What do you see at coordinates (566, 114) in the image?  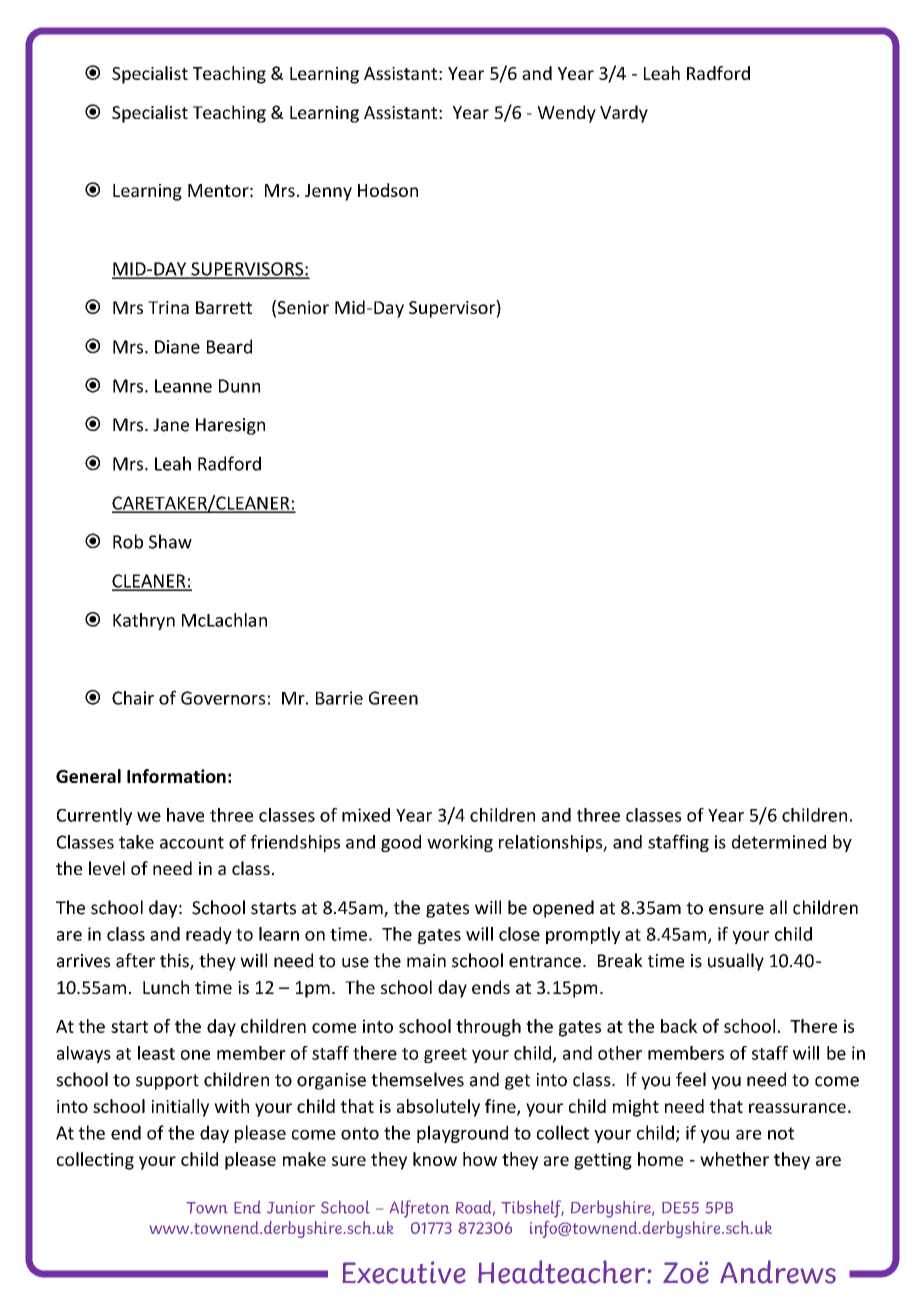 I see `Wendy` at bounding box center [566, 114].
